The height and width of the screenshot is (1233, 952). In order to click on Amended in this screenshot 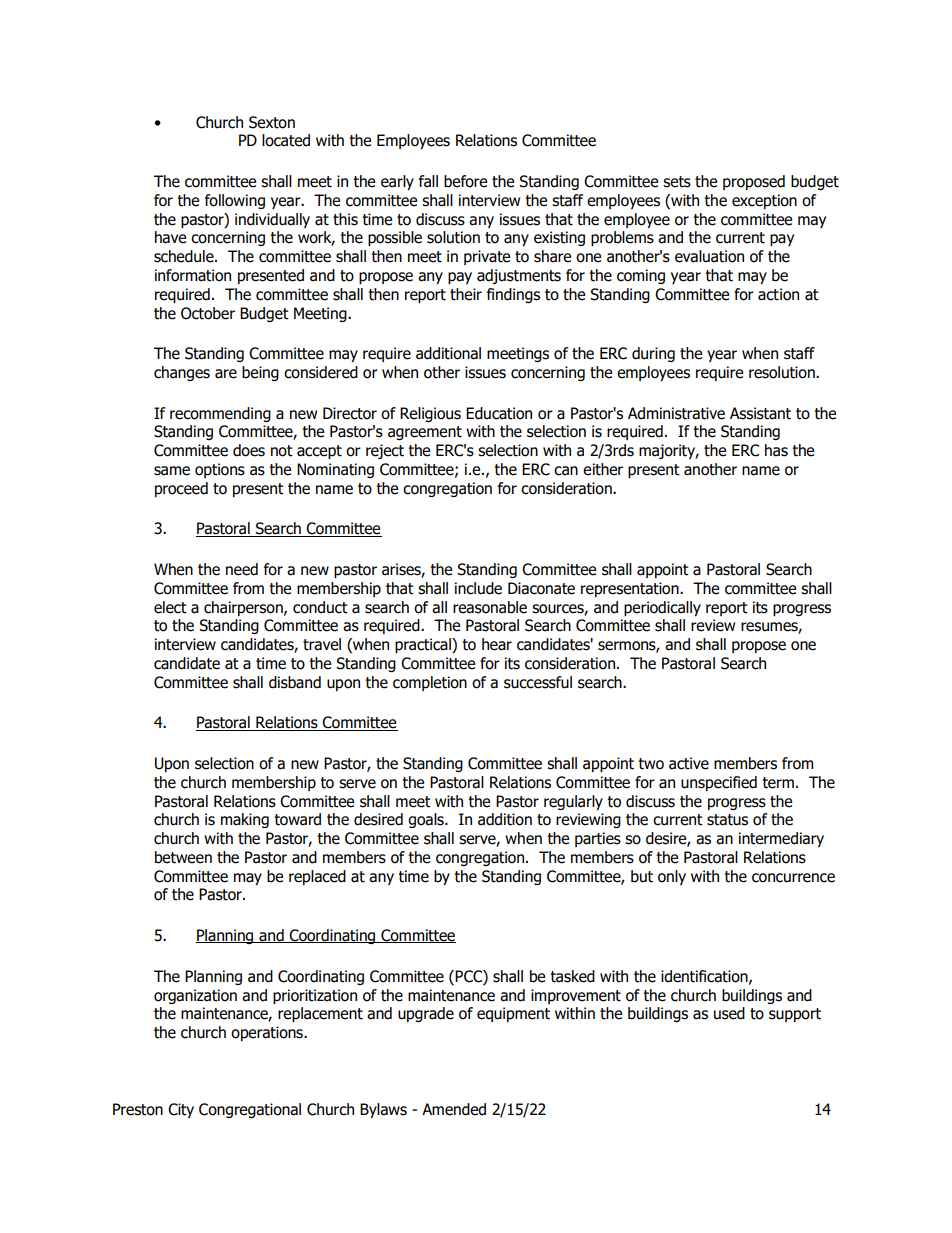, I will do `click(454, 1109)`.
